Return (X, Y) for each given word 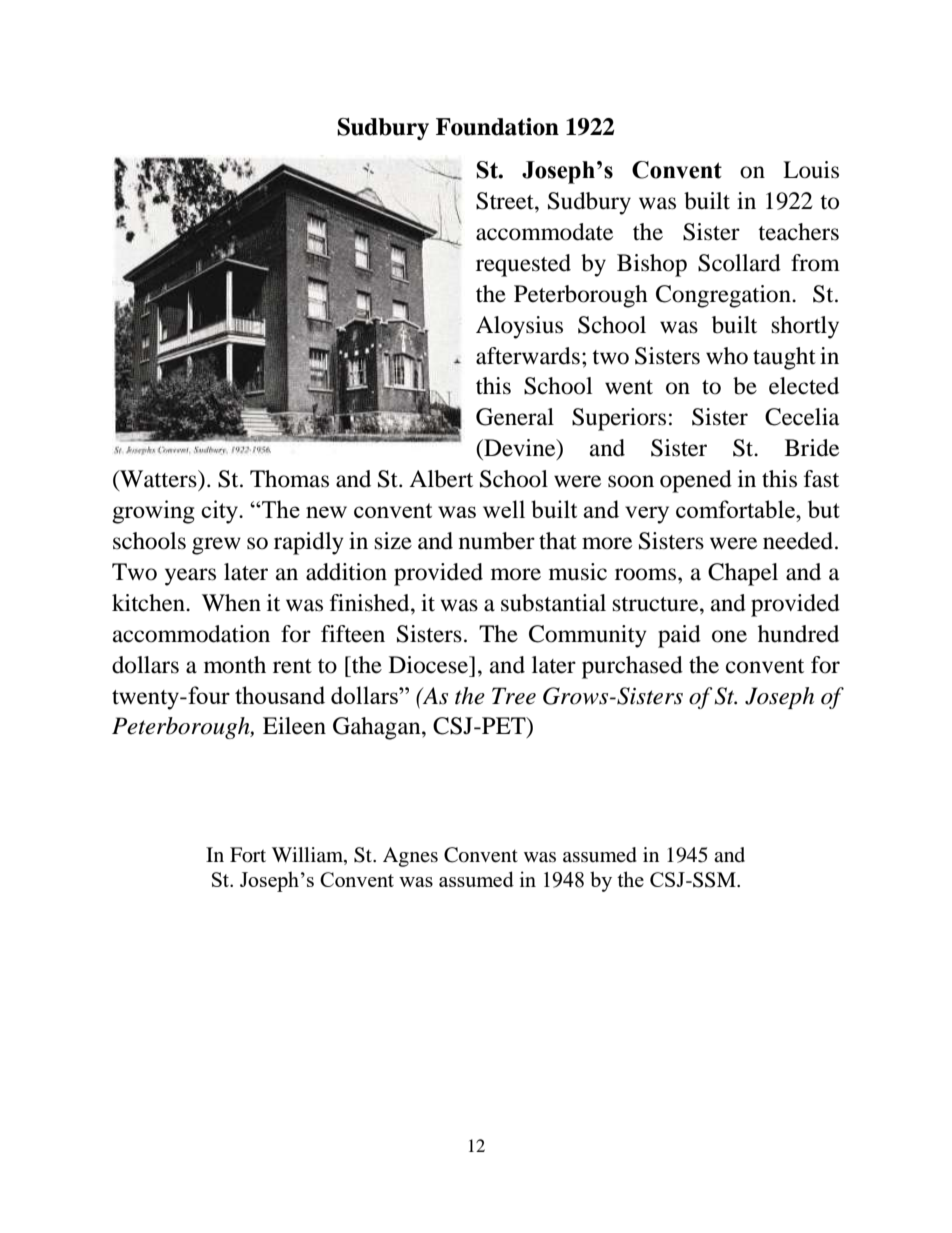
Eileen (294, 726)
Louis (811, 170)
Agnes (410, 857)
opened (696, 481)
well (504, 509)
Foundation (497, 127)
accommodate (544, 232)
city (221, 512)
